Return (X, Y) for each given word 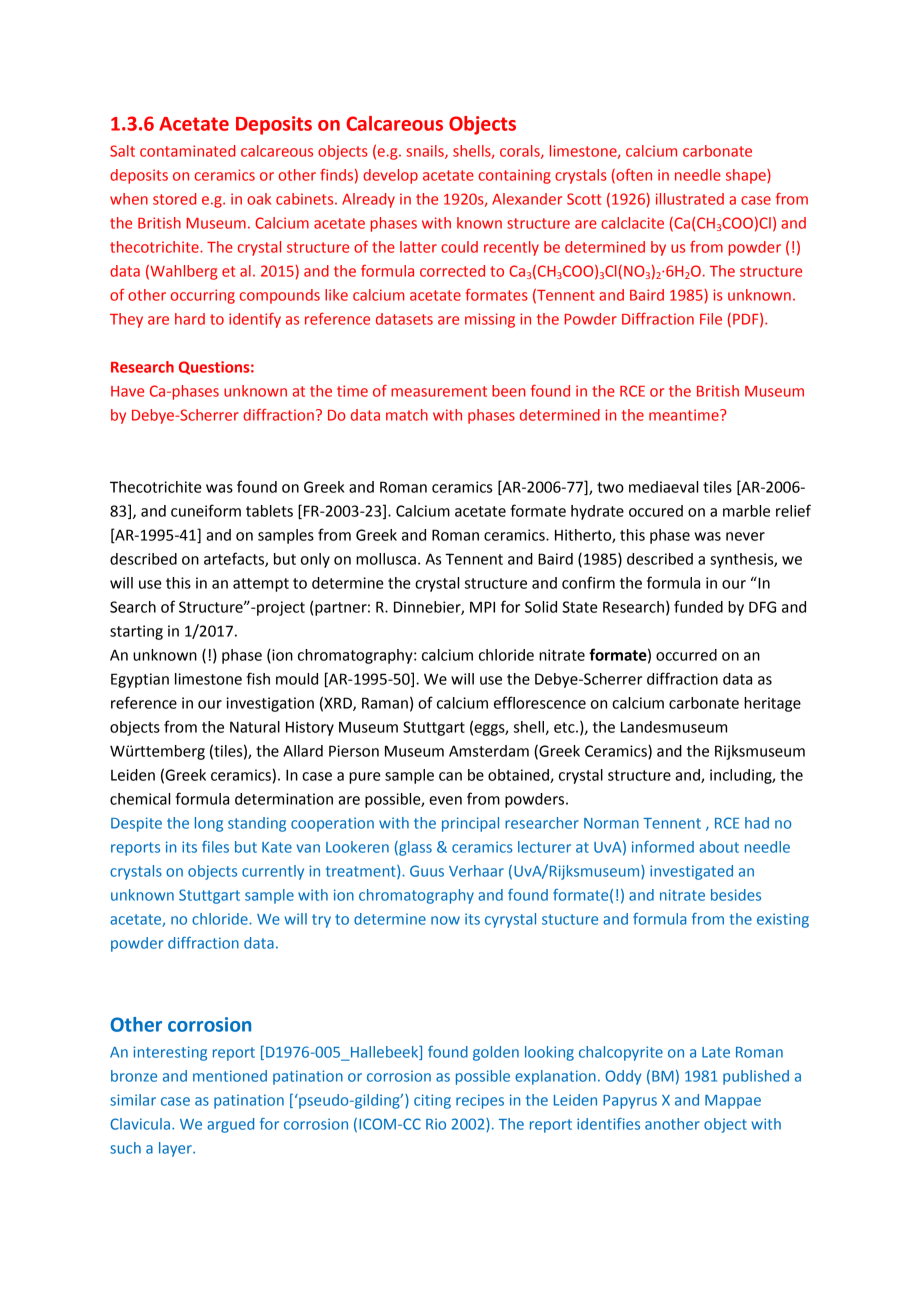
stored (174, 199)
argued (230, 1125)
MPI (482, 607)
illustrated (690, 199)
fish (258, 678)
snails (426, 152)
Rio (436, 1124)
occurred (686, 655)
